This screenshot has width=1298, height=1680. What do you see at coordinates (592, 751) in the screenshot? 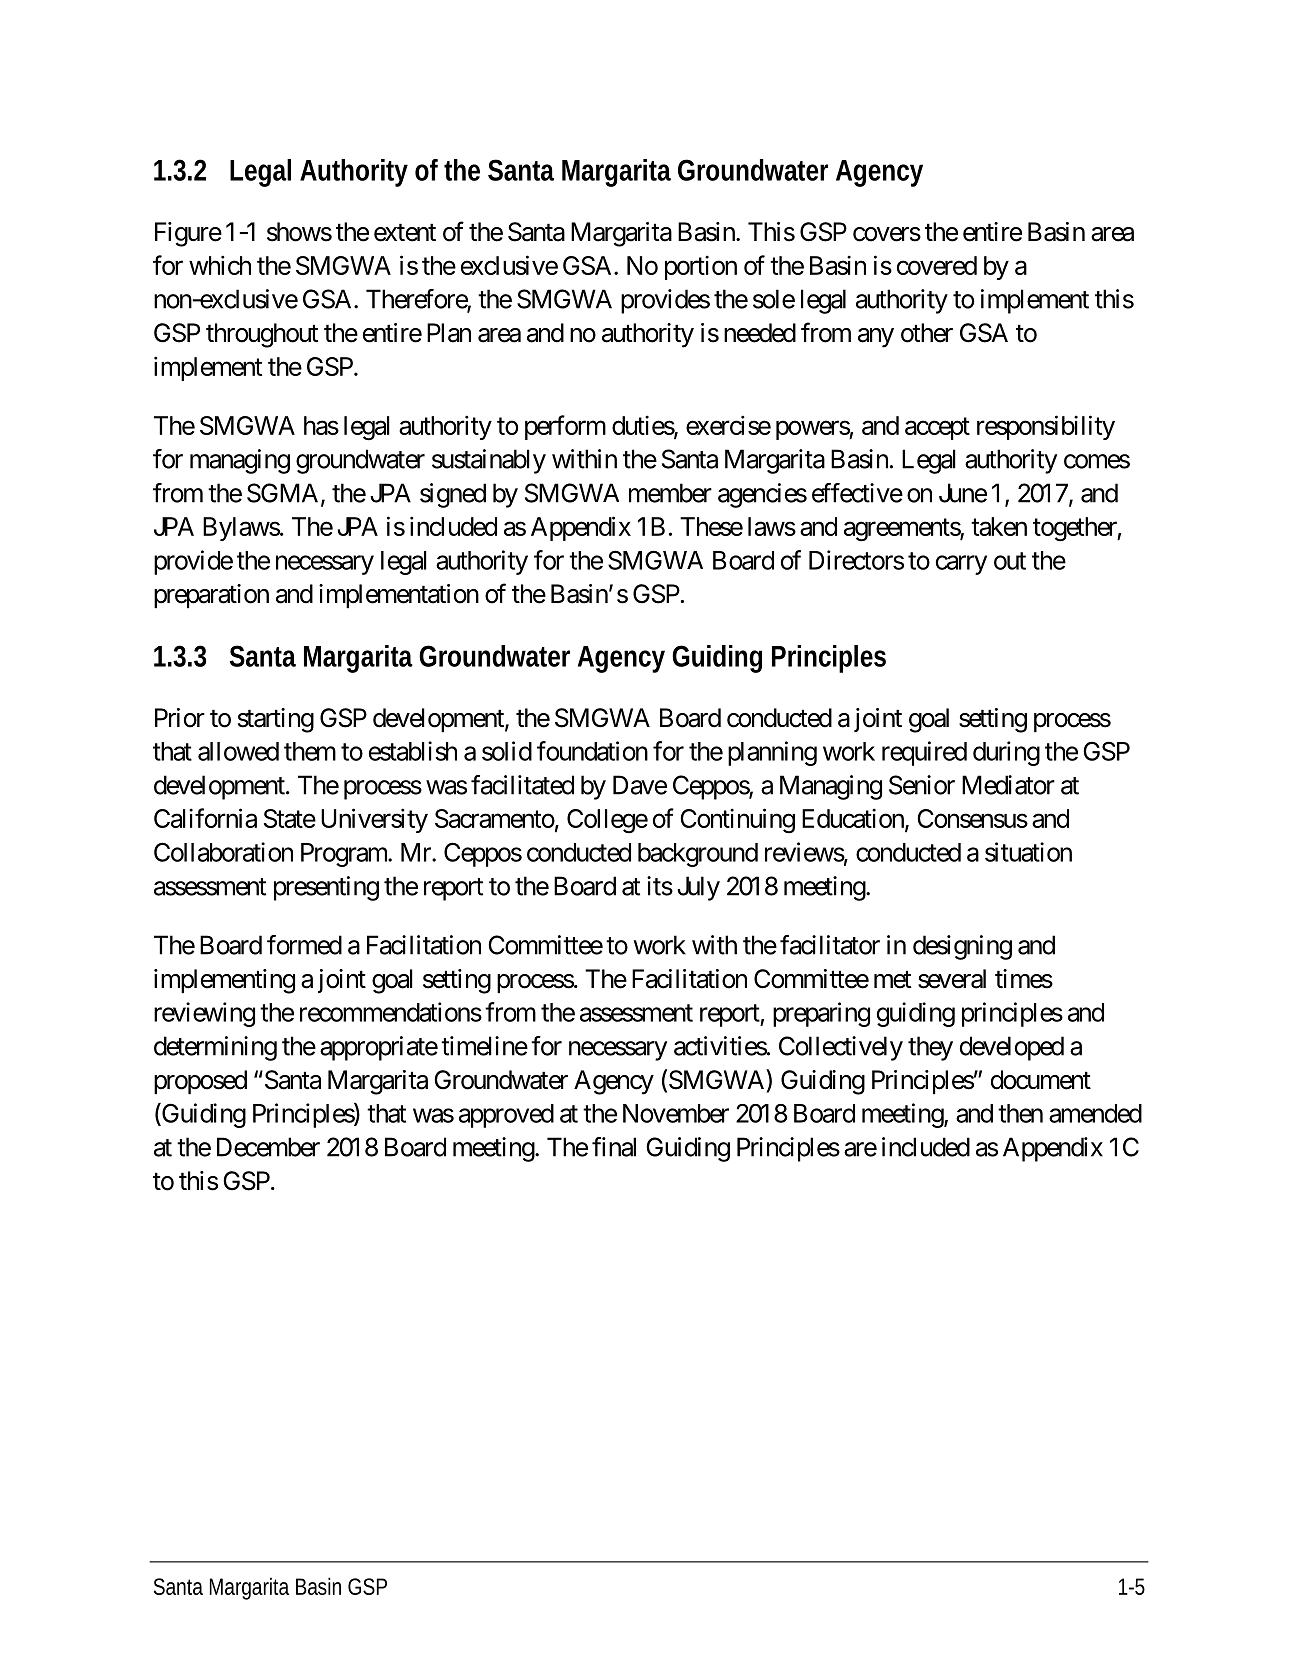
I see `foundation` at bounding box center [592, 751].
